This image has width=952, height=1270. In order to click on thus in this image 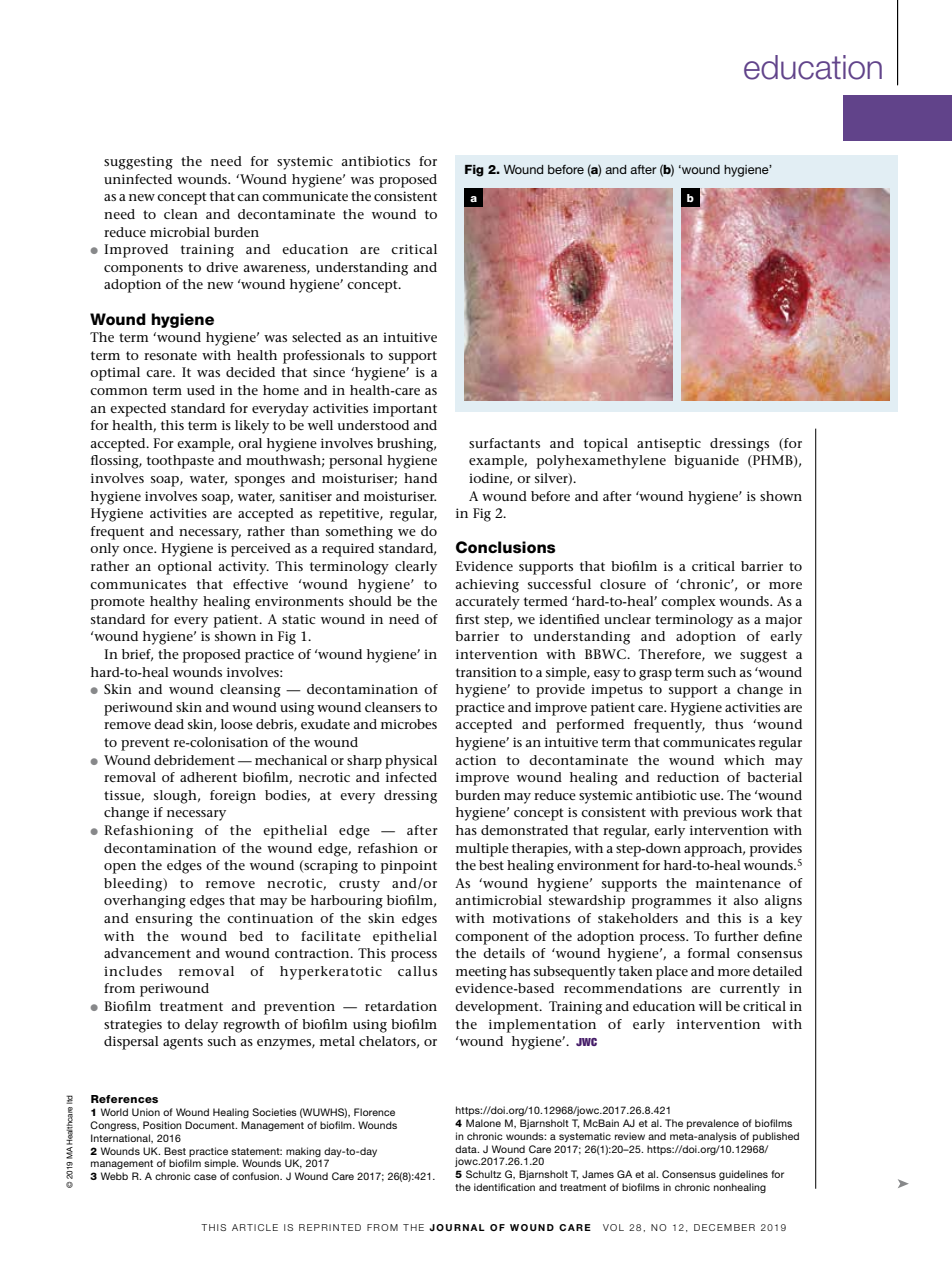, I will do `click(729, 724)`.
